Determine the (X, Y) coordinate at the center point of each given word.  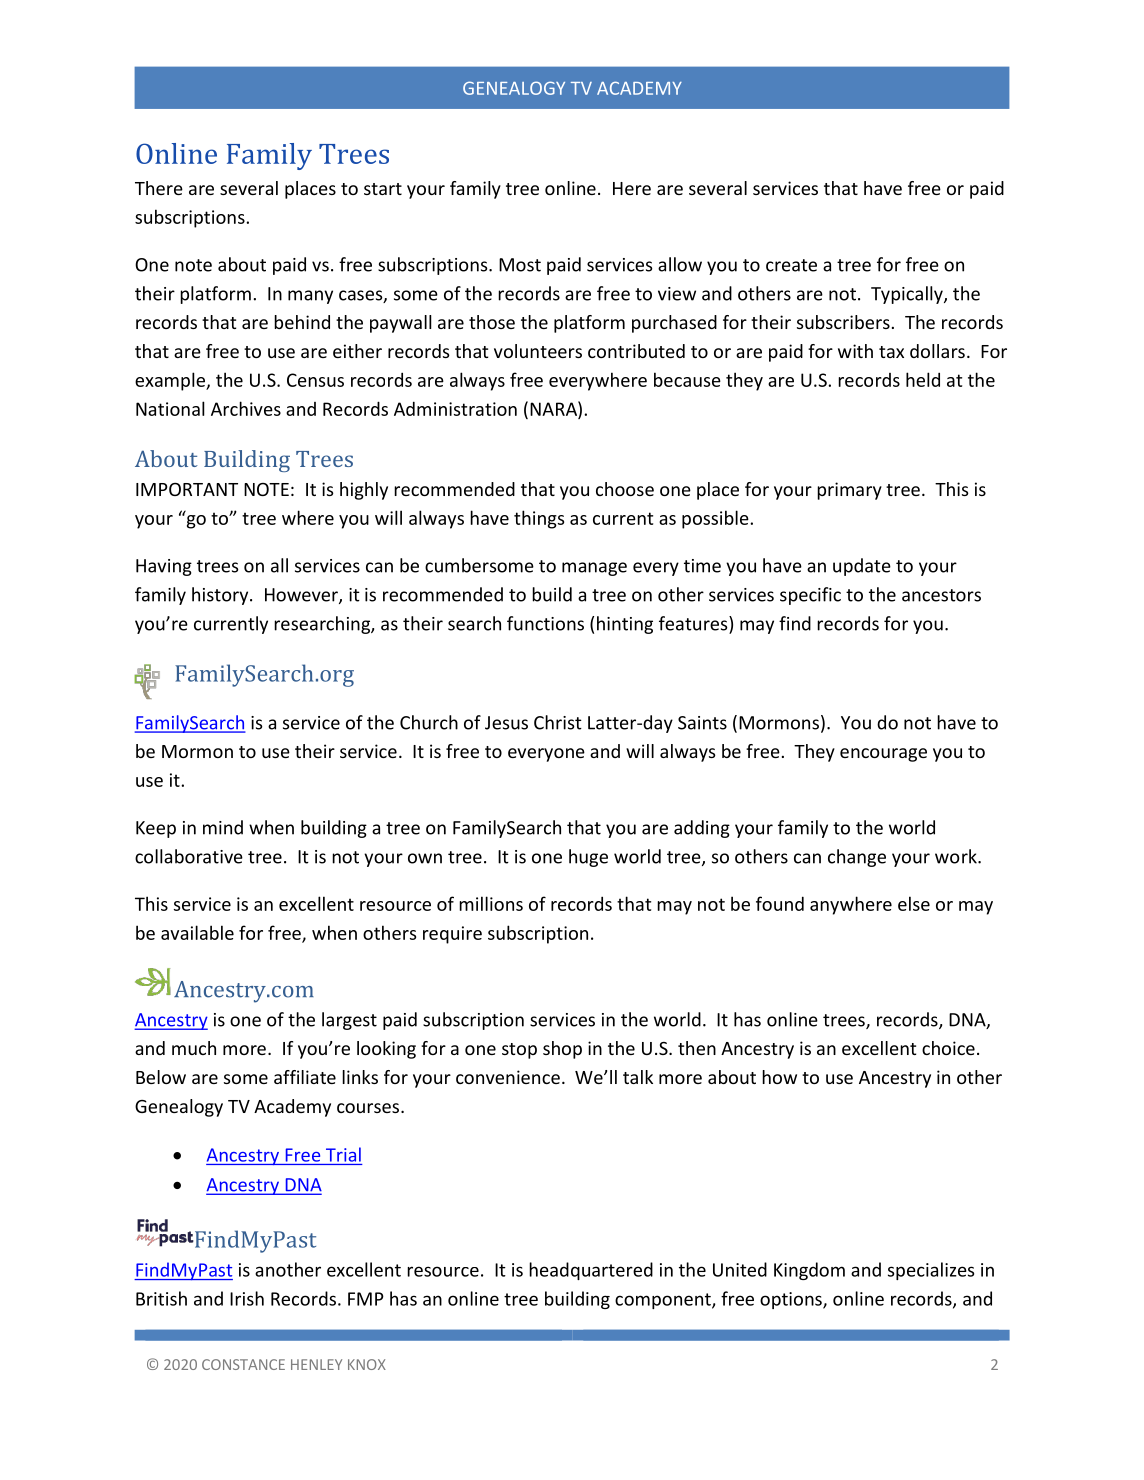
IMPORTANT (187, 489)
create (791, 265)
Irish (247, 1298)
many (310, 297)
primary (849, 491)
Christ (558, 722)
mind (223, 827)
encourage (883, 755)
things (539, 519)
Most (520, 265)
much (194, 1048)
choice (948, 1048)
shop (562, 1050)
